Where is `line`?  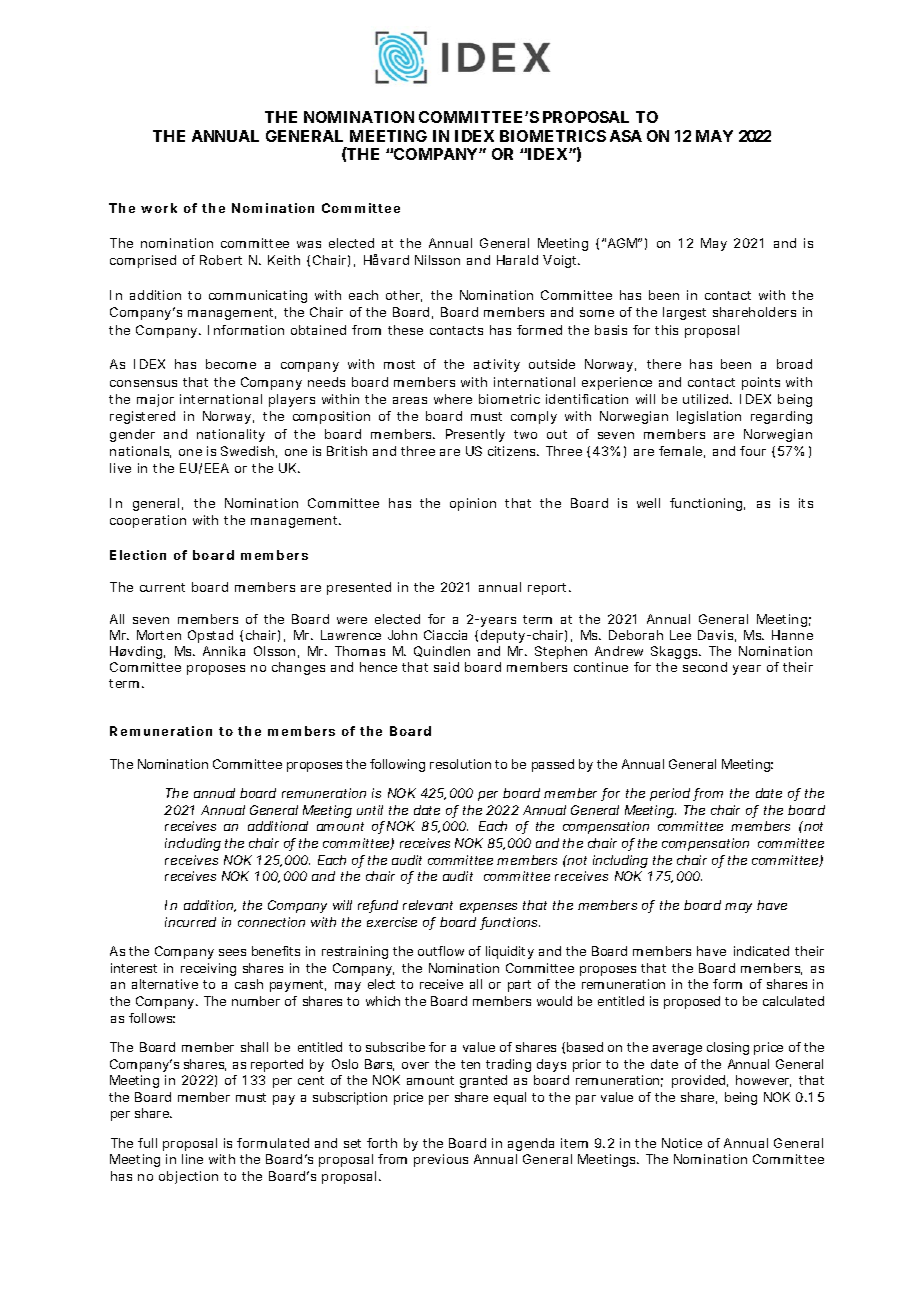
line is located at coordinates (192, 1159).
